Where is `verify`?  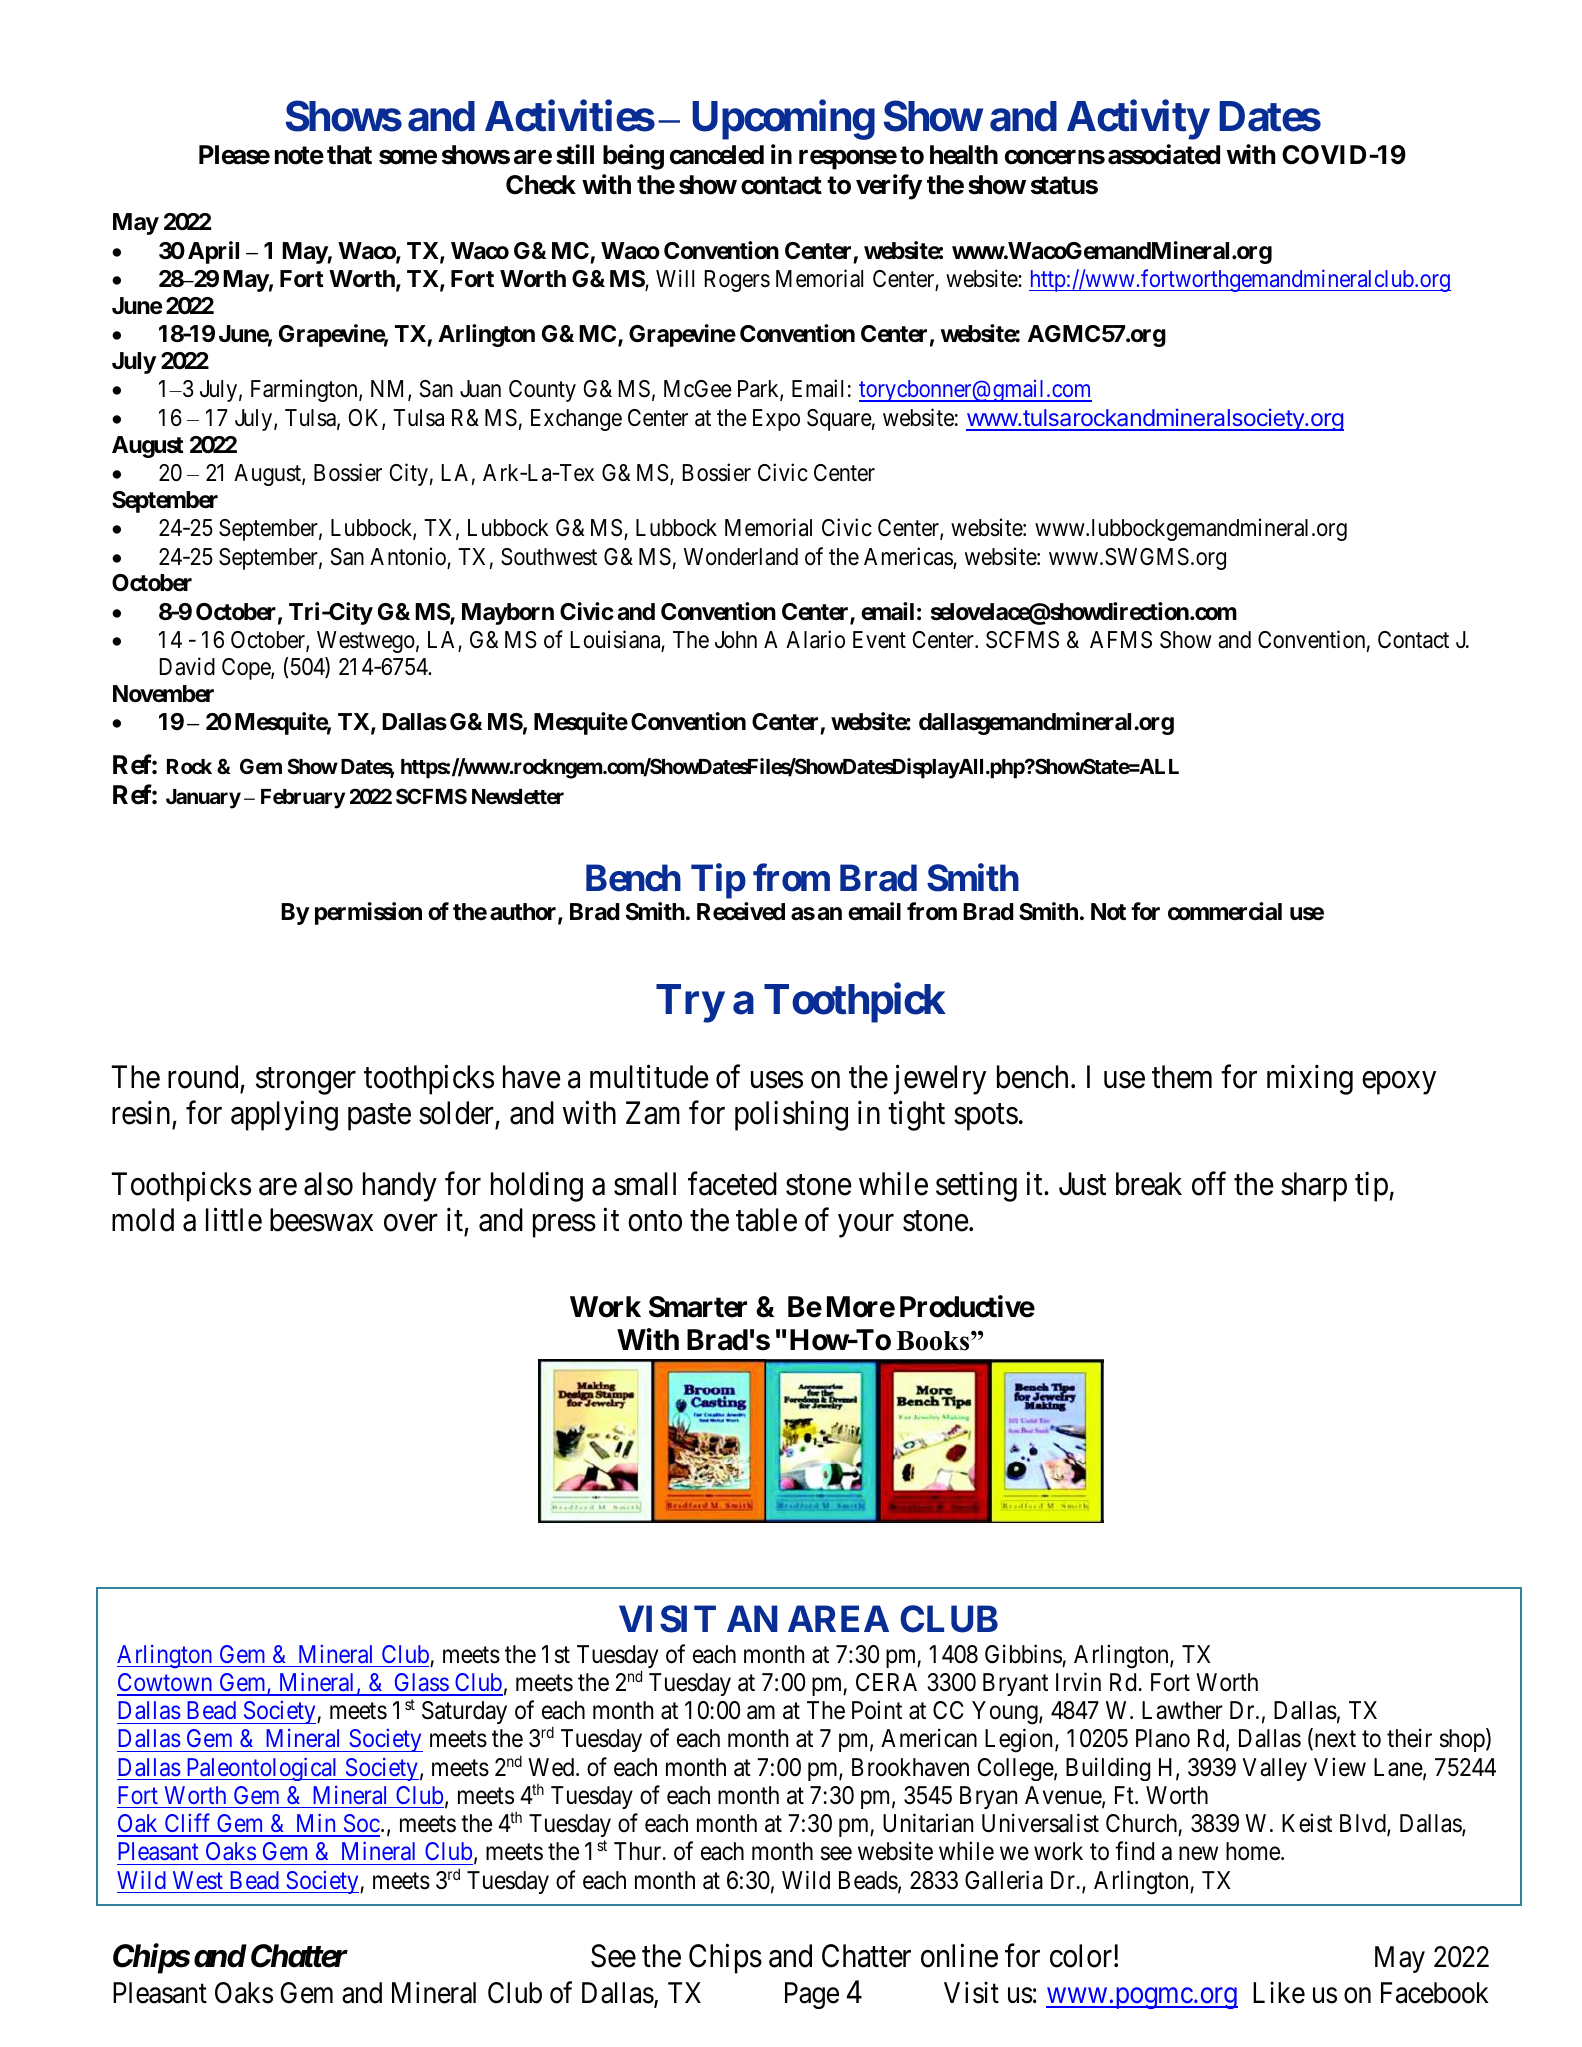 verify is located at coordinates (889, 187).
